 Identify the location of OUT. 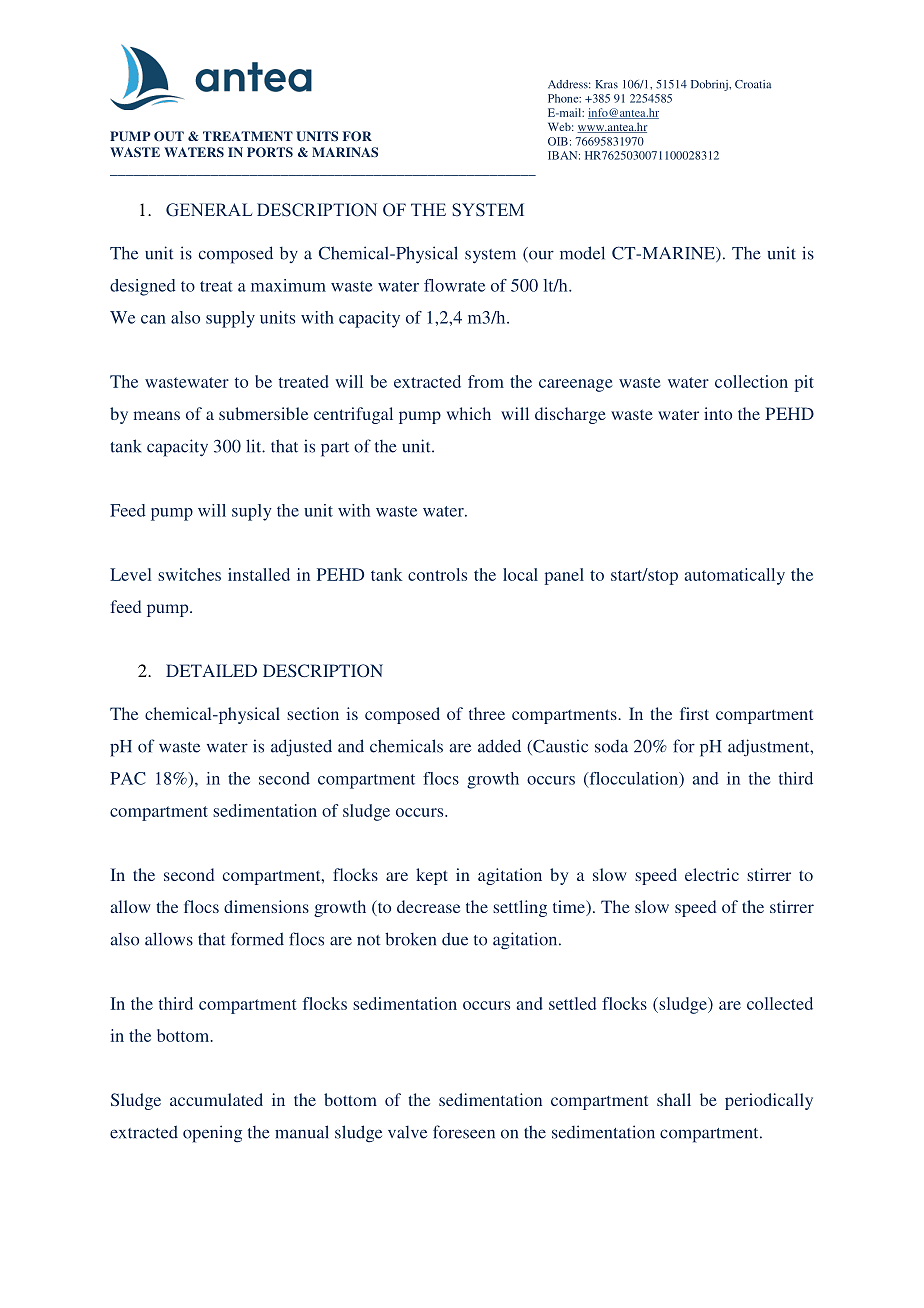
(169, 136).
